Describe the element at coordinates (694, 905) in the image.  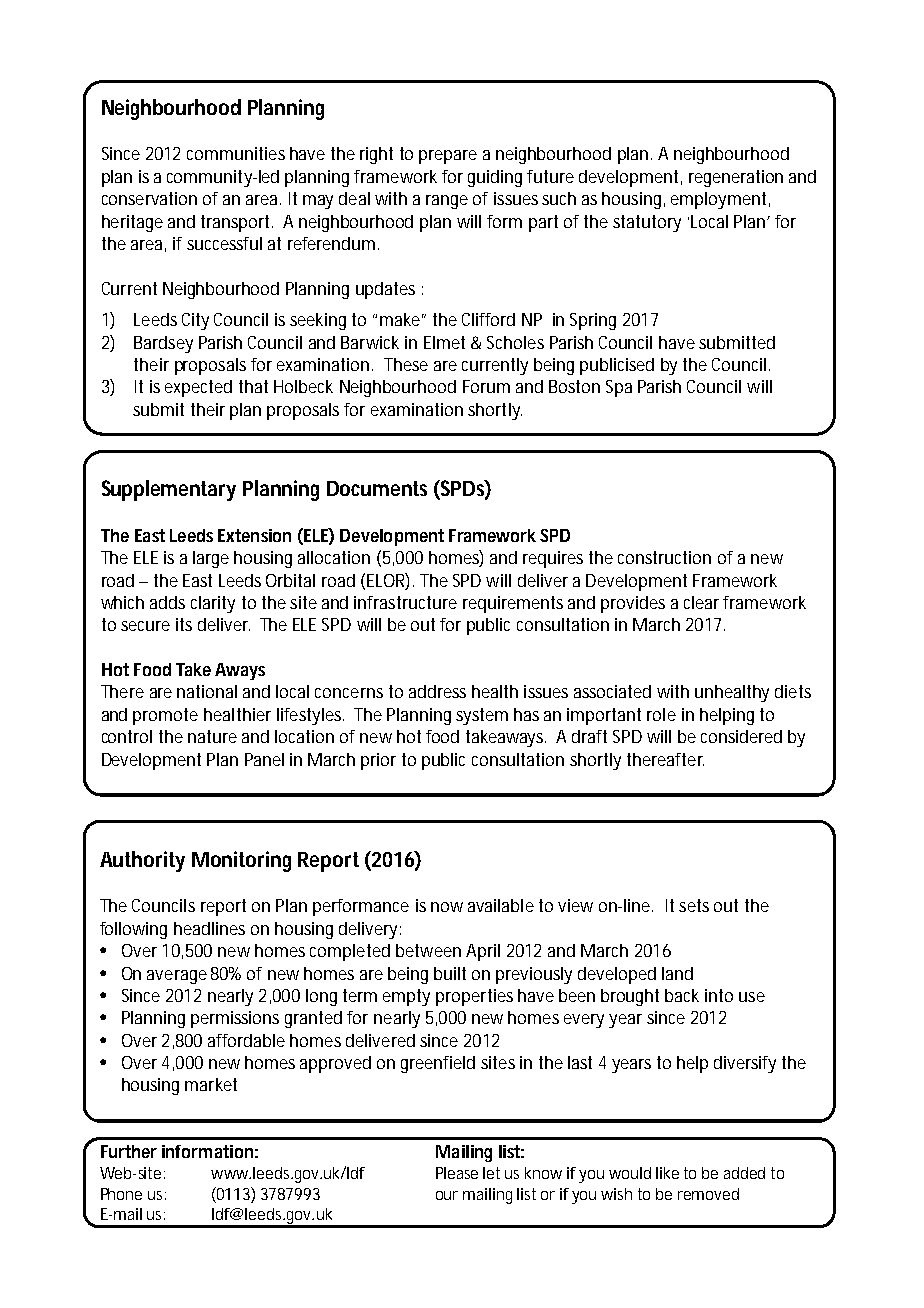
I see `sets` at that location.
